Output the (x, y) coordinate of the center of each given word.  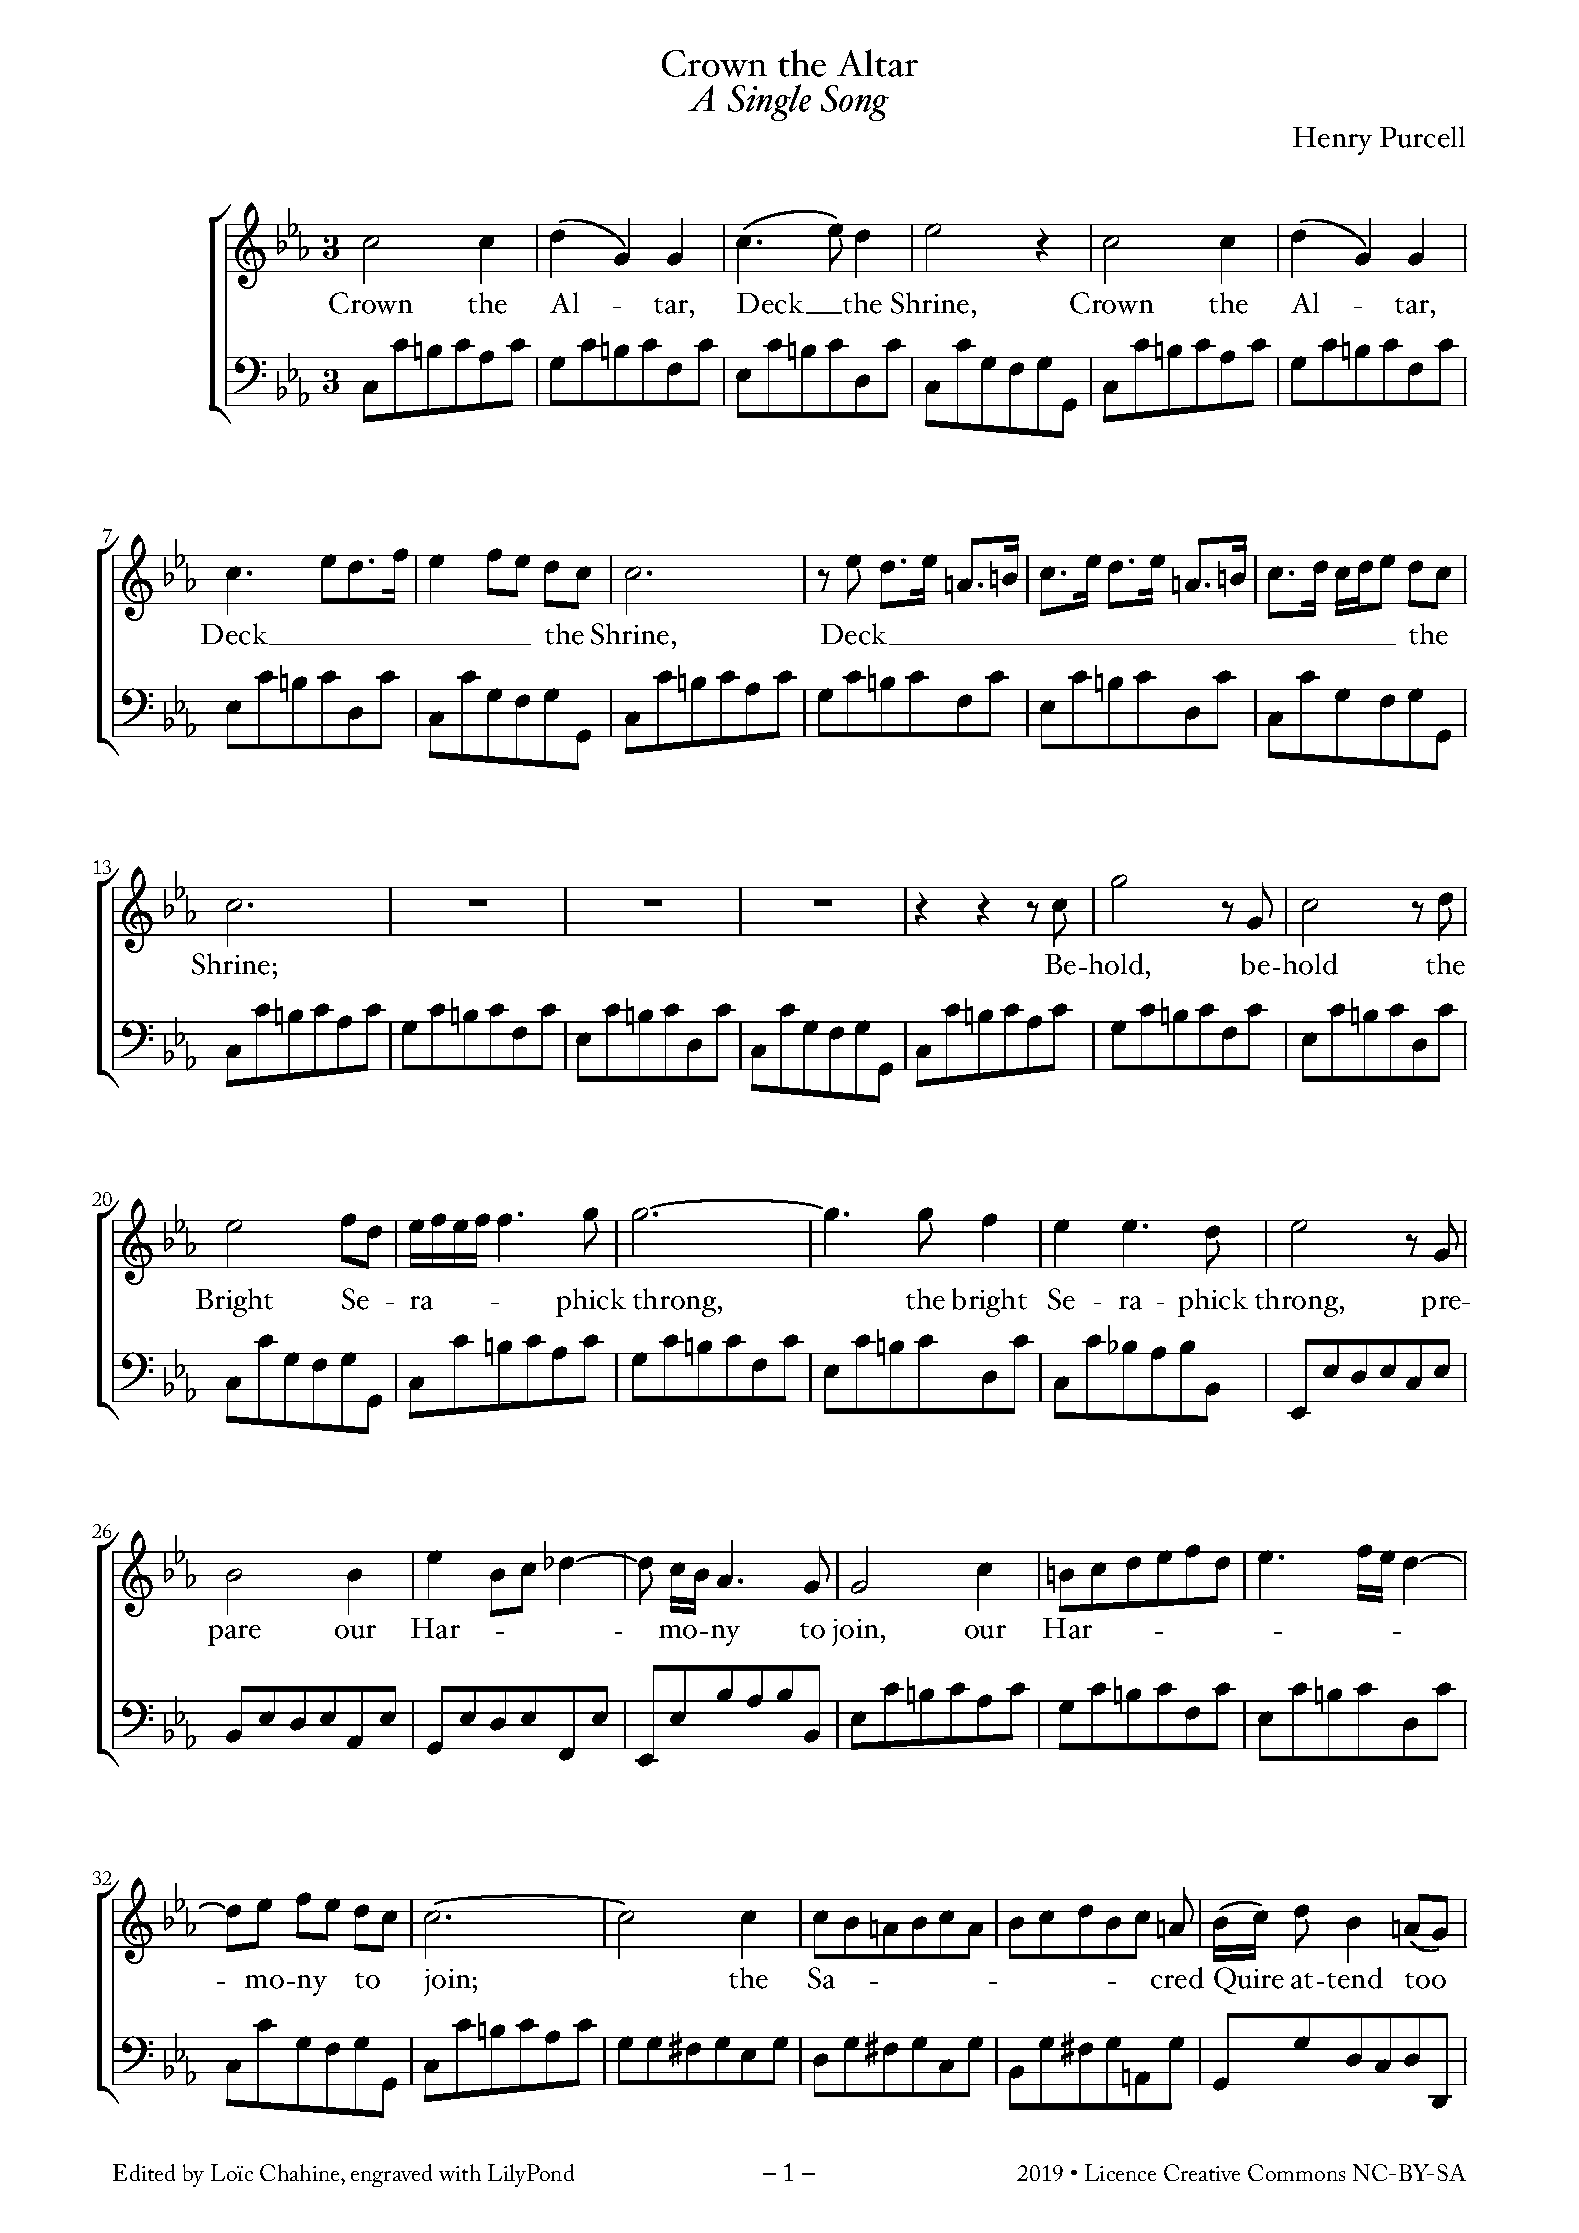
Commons (1296, 2172)
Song (855, 103)
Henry (1332, 141)
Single (769, 102)
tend (1355, 1978)
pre (1442, 1306)
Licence (1120, 2172)
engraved (391, 2175)
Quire (1249, 1980)
